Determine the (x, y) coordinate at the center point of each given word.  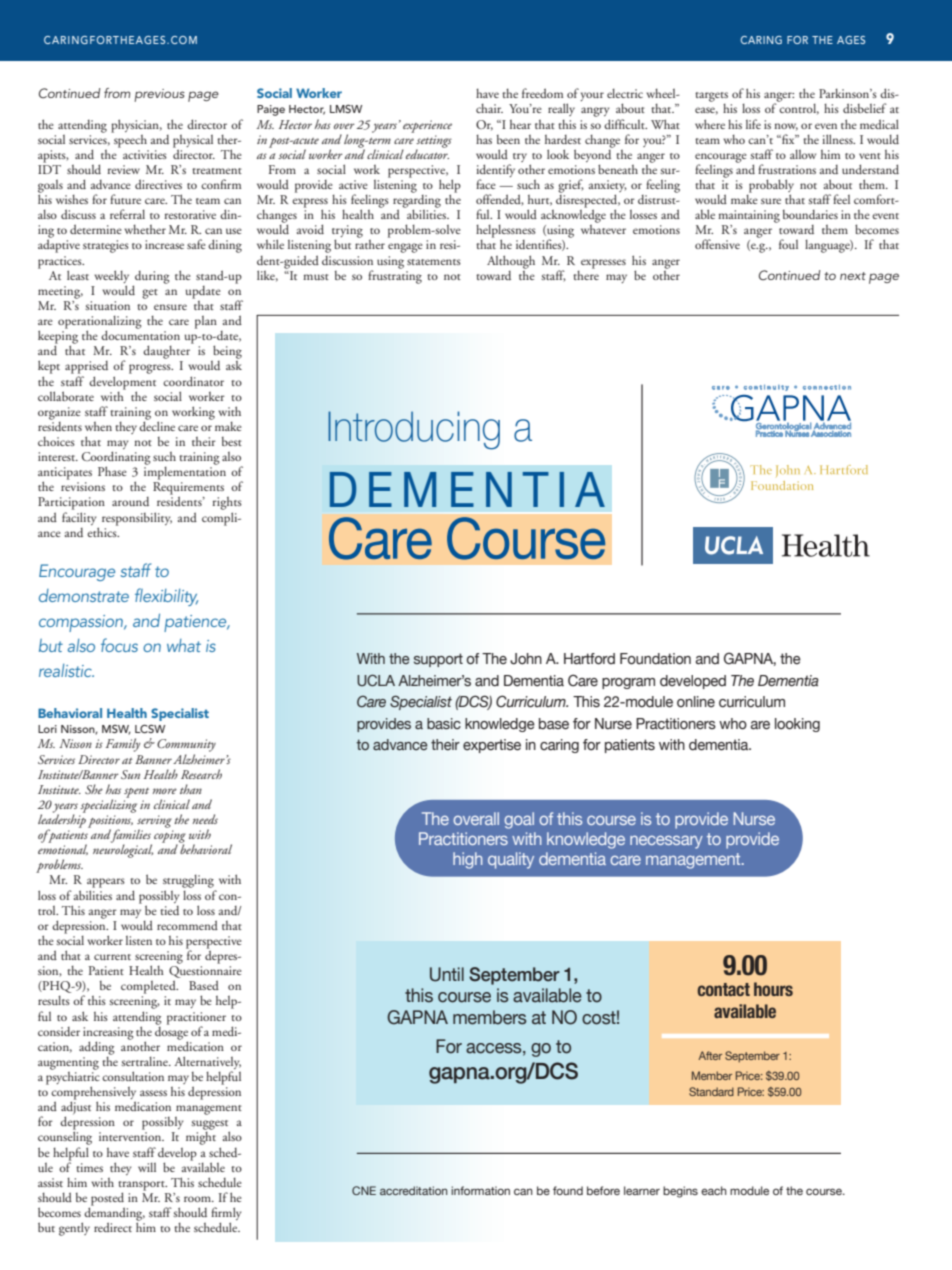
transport (142, 1187)
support (438, 660)
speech (129, 140)
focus (119, 645)
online (696, 702)
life (753, 124)
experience (427, 126)
